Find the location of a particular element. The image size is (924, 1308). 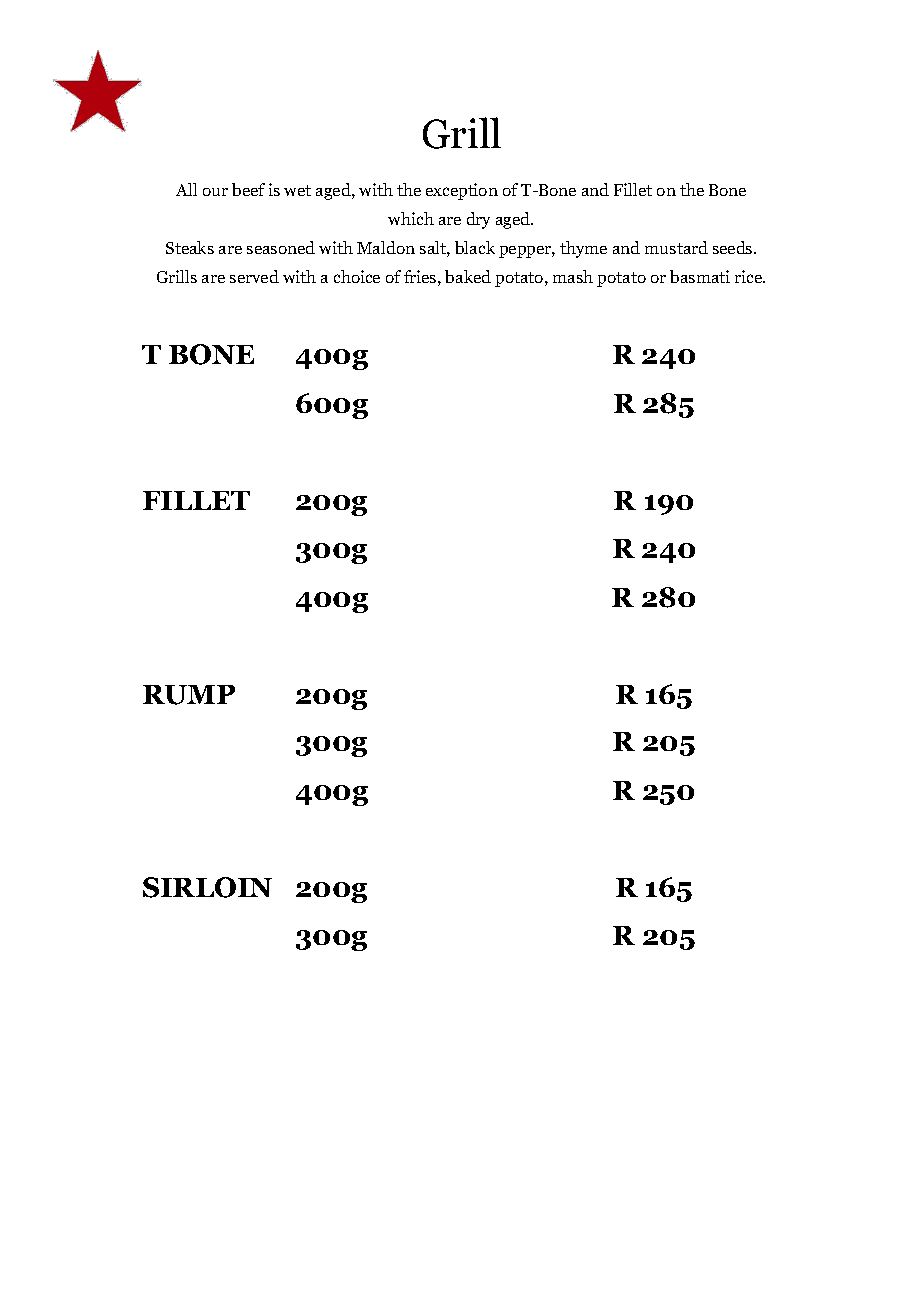

beef is located at coordinates (248, 189).
